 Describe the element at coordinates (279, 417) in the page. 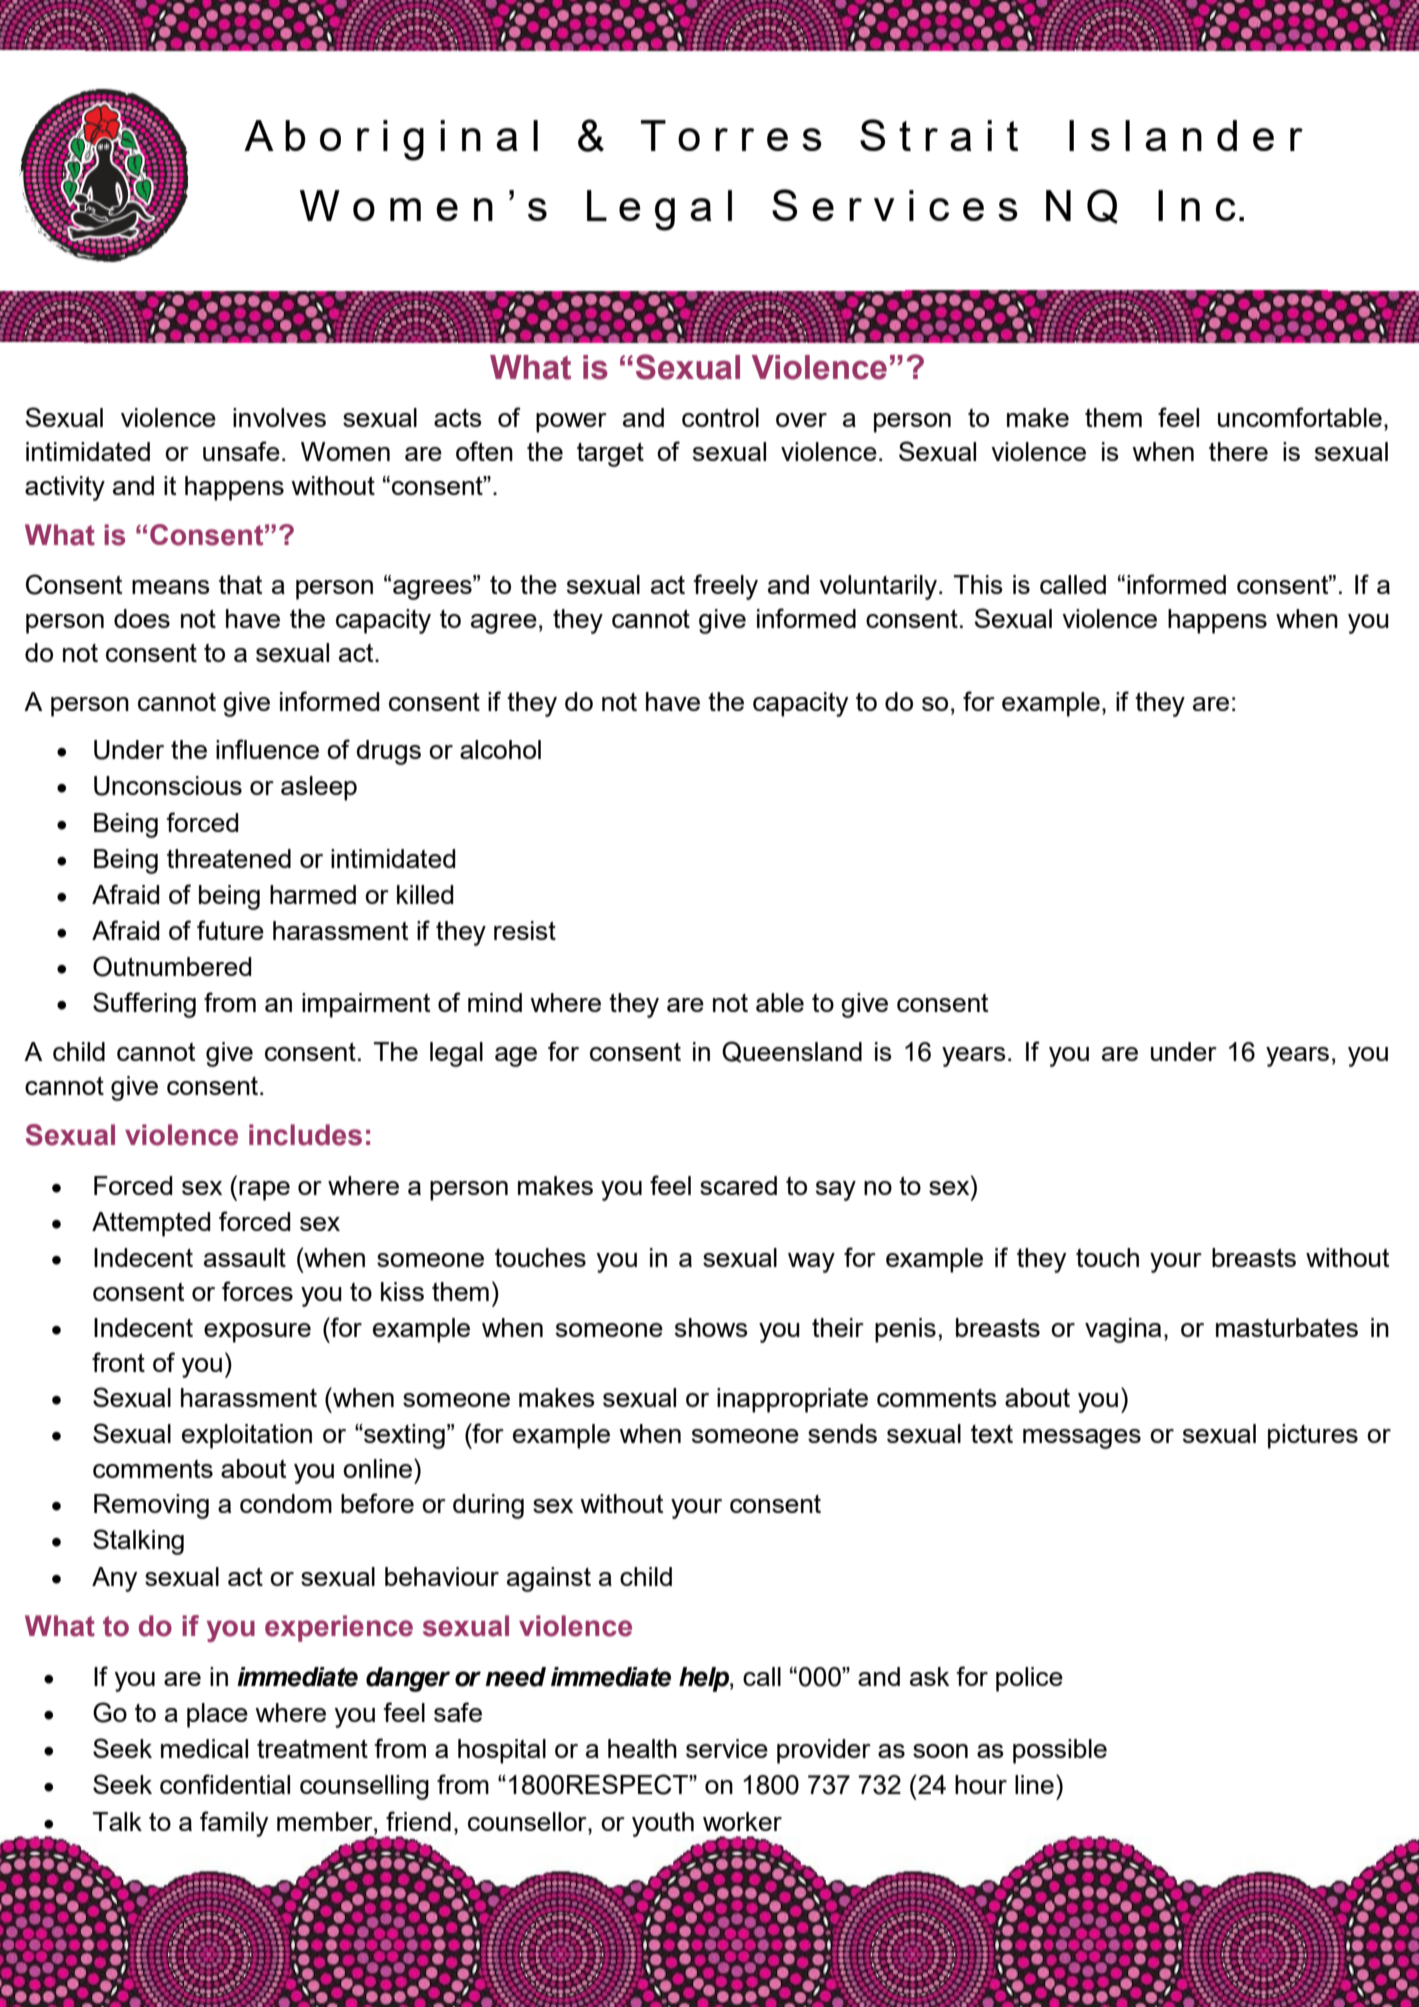

I see `involves` at that location.
